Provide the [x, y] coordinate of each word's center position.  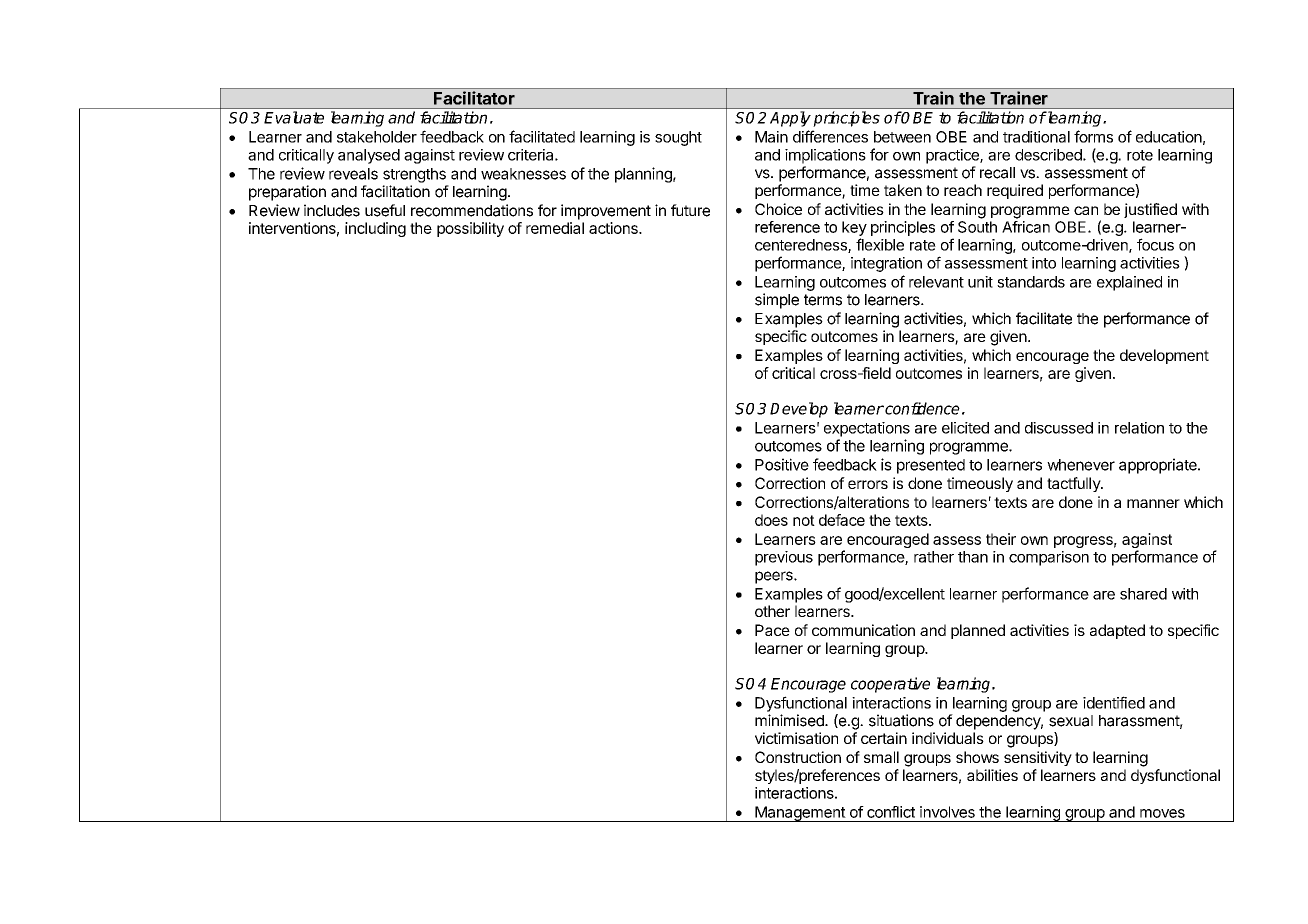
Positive [782, 464]
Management [800, 814]
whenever [1081, 465]
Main [771, 137]
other [772, 611]
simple [777, 301]
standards [1031, 282]
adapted [1117, 631]
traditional [1036, 137]
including [375, 229]
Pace [772, 630]
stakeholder [377, 137]
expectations [867, 429]
